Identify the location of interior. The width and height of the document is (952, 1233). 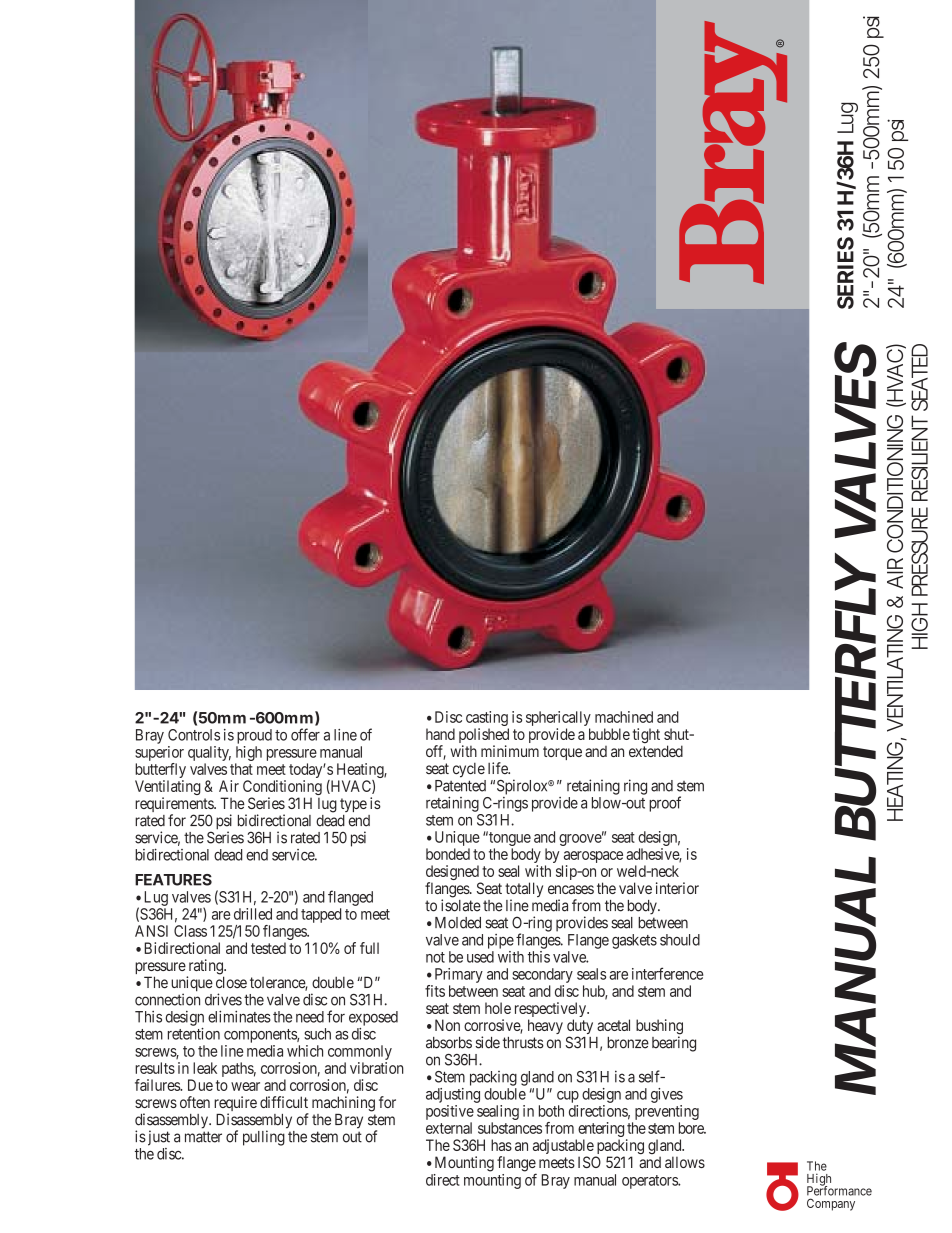
(677, 888).
